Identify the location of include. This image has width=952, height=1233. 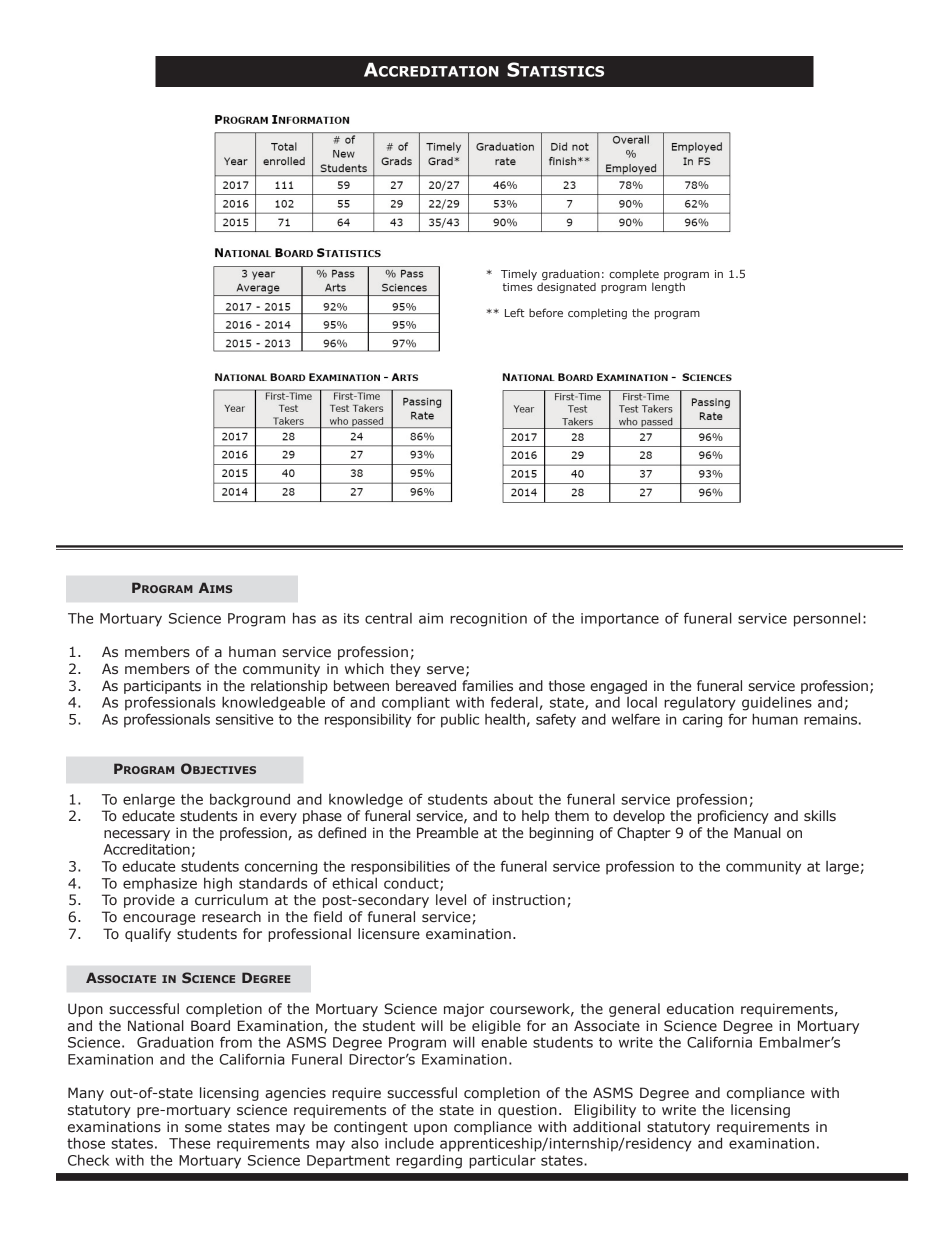
(409, 1143).
